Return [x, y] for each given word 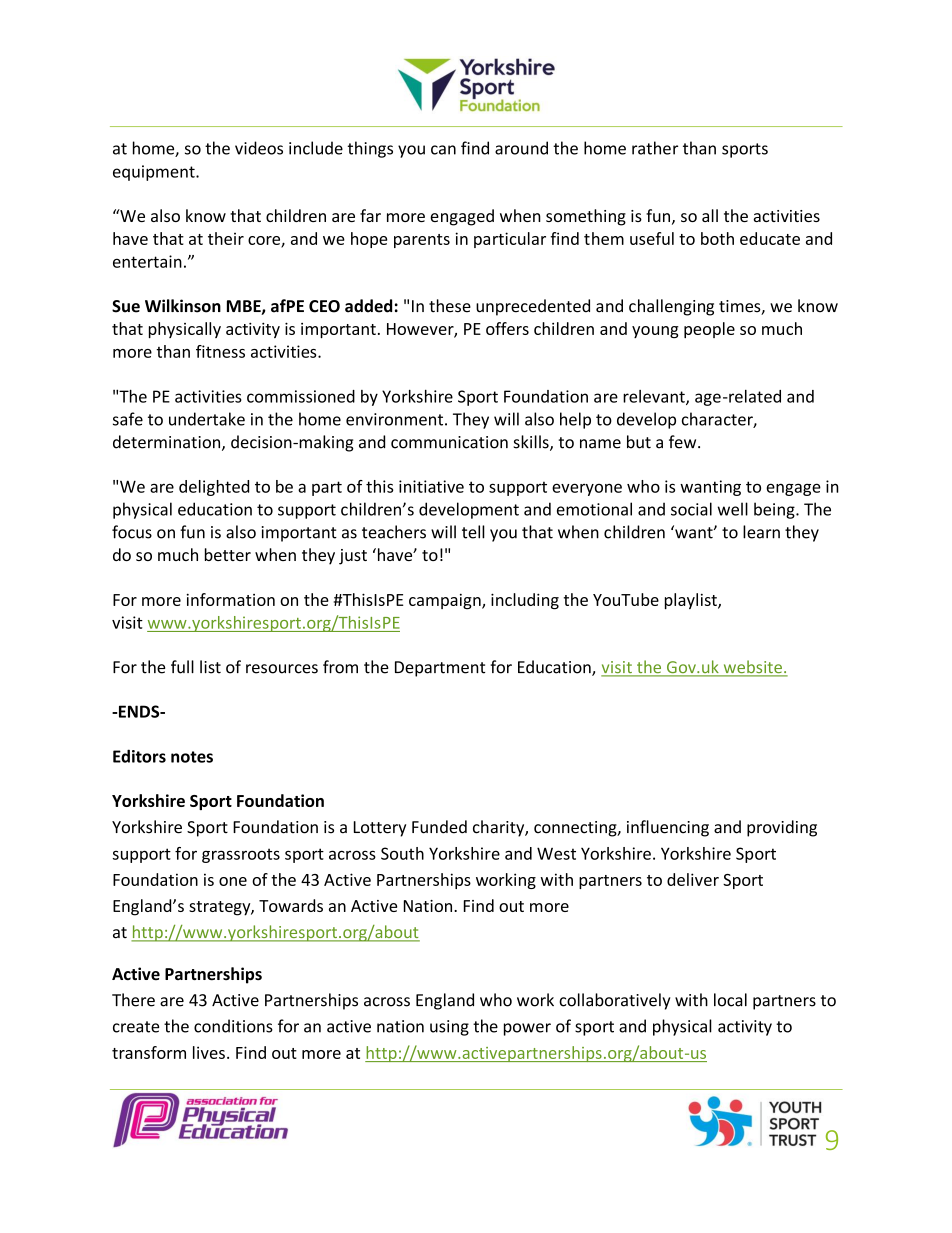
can [443, 150]
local [730, 1000]
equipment [155, 173]
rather [655, 148]
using [449, 1028]
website [752, 668]
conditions [233, 1026]
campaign [446, 602]
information [230, 599]
